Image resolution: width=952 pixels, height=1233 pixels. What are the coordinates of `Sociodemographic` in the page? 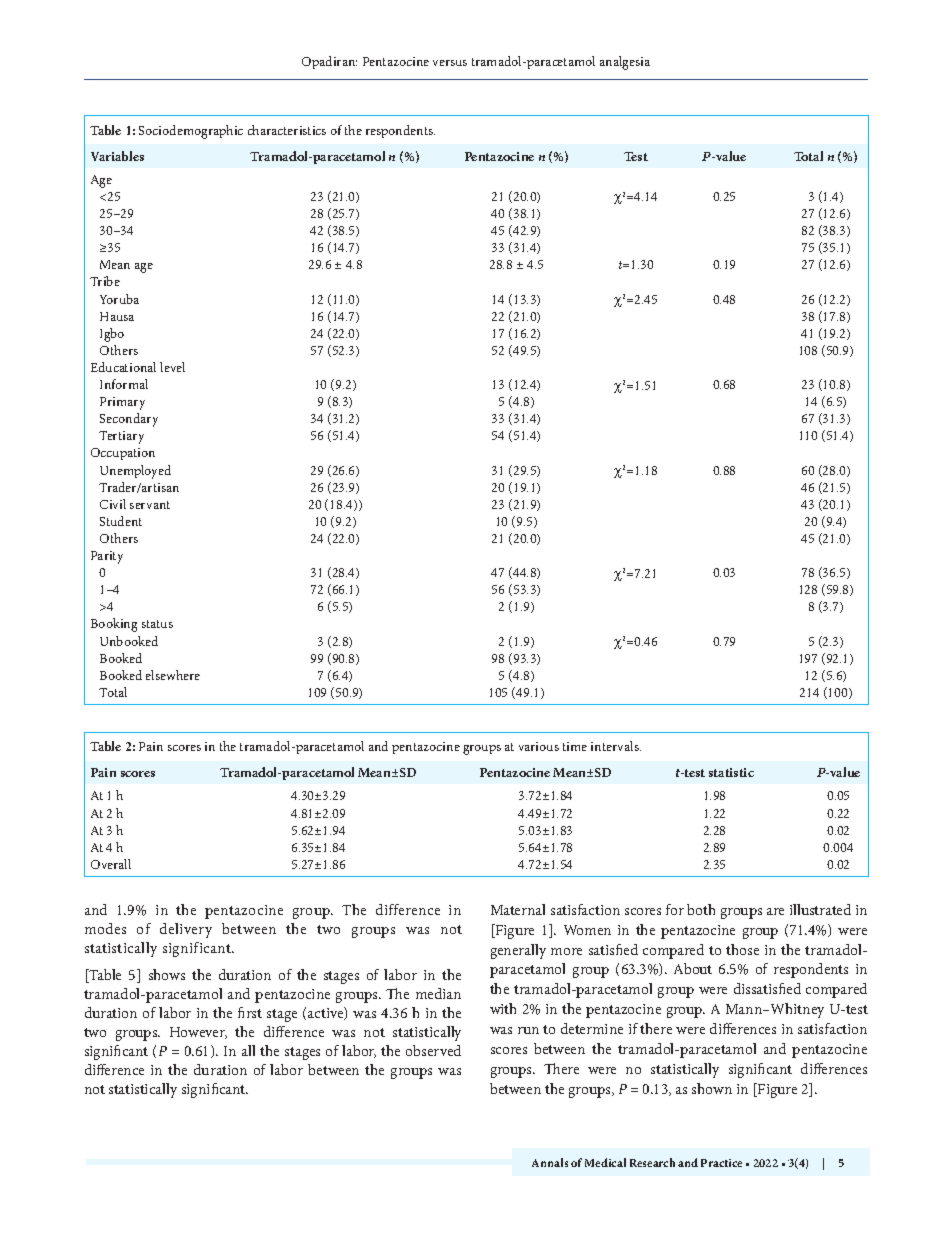 It's located at (191, 132).
